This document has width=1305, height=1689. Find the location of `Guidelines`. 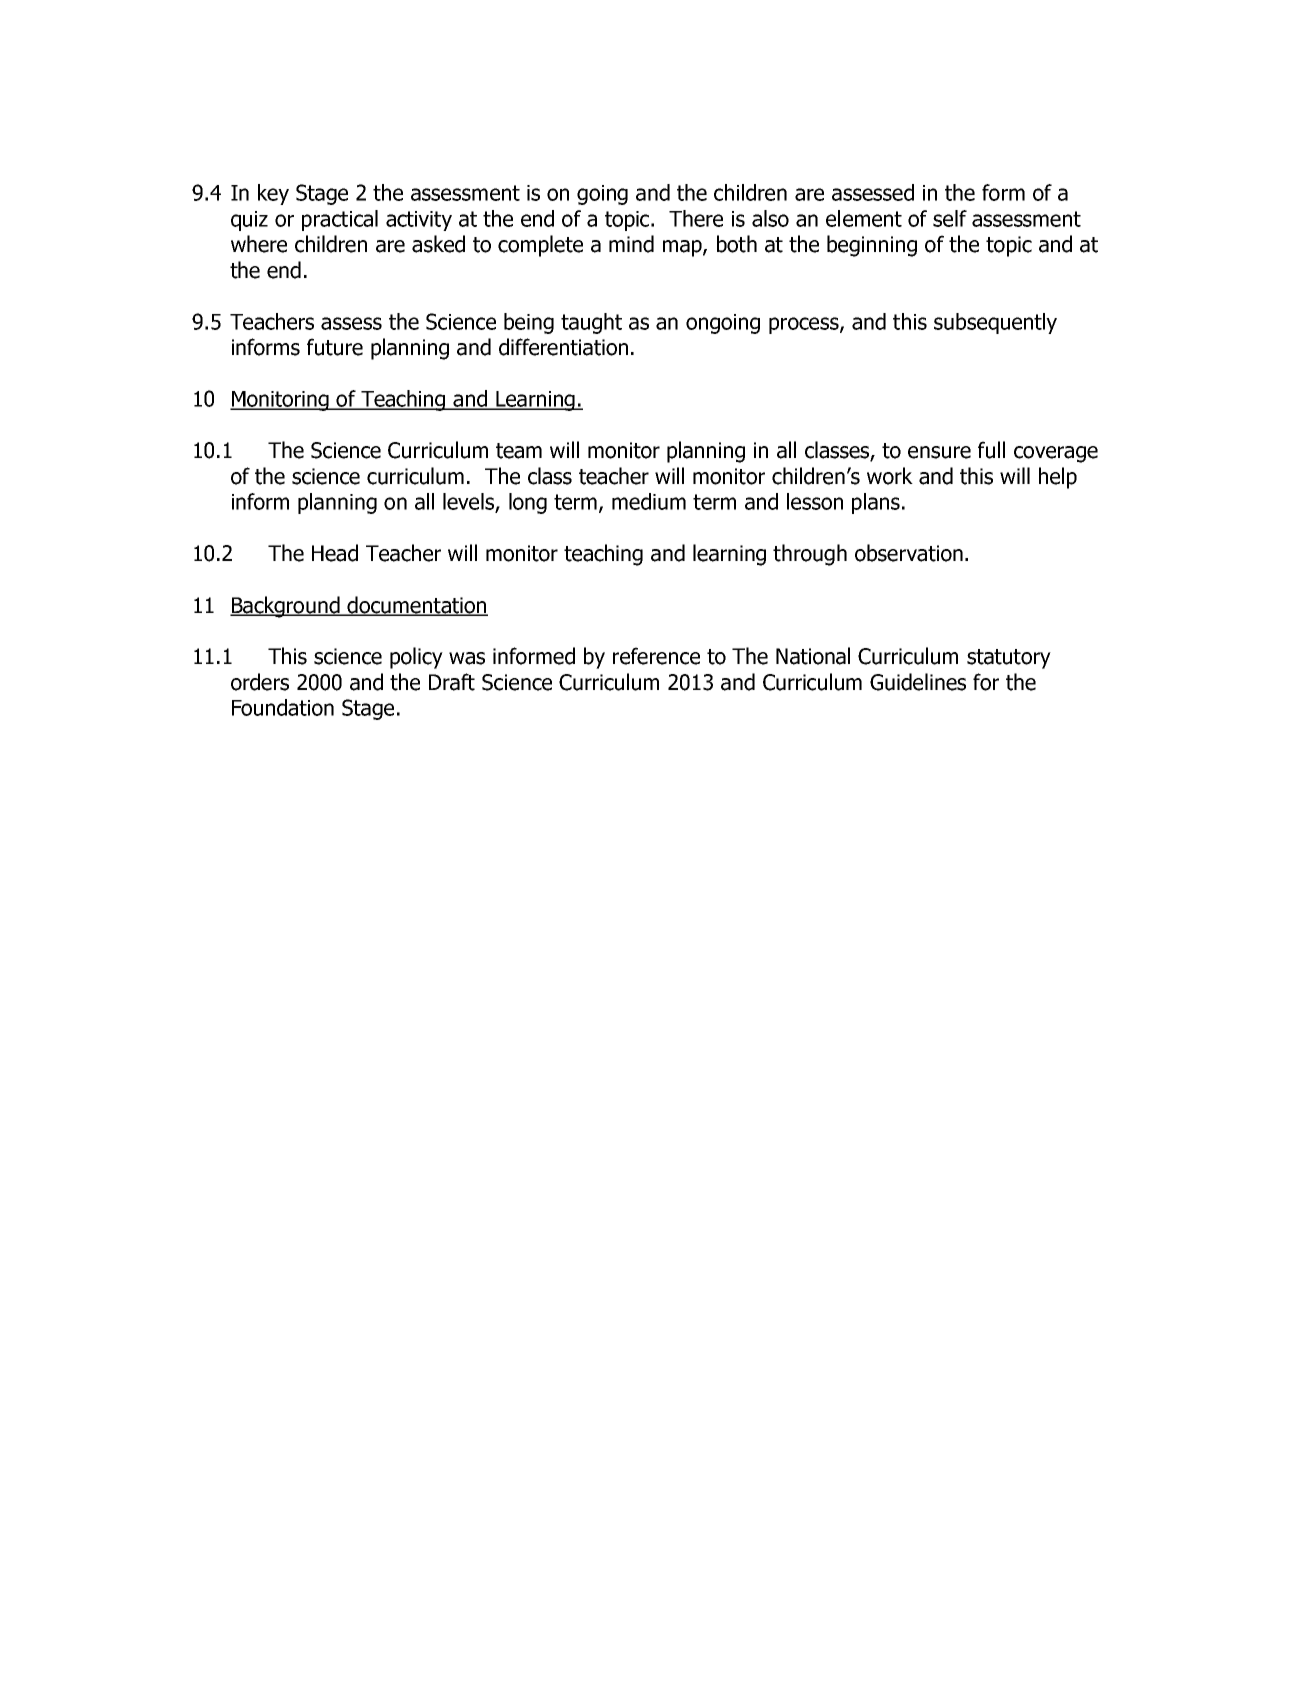

Guidelines is located at coordinates (918, 682).
